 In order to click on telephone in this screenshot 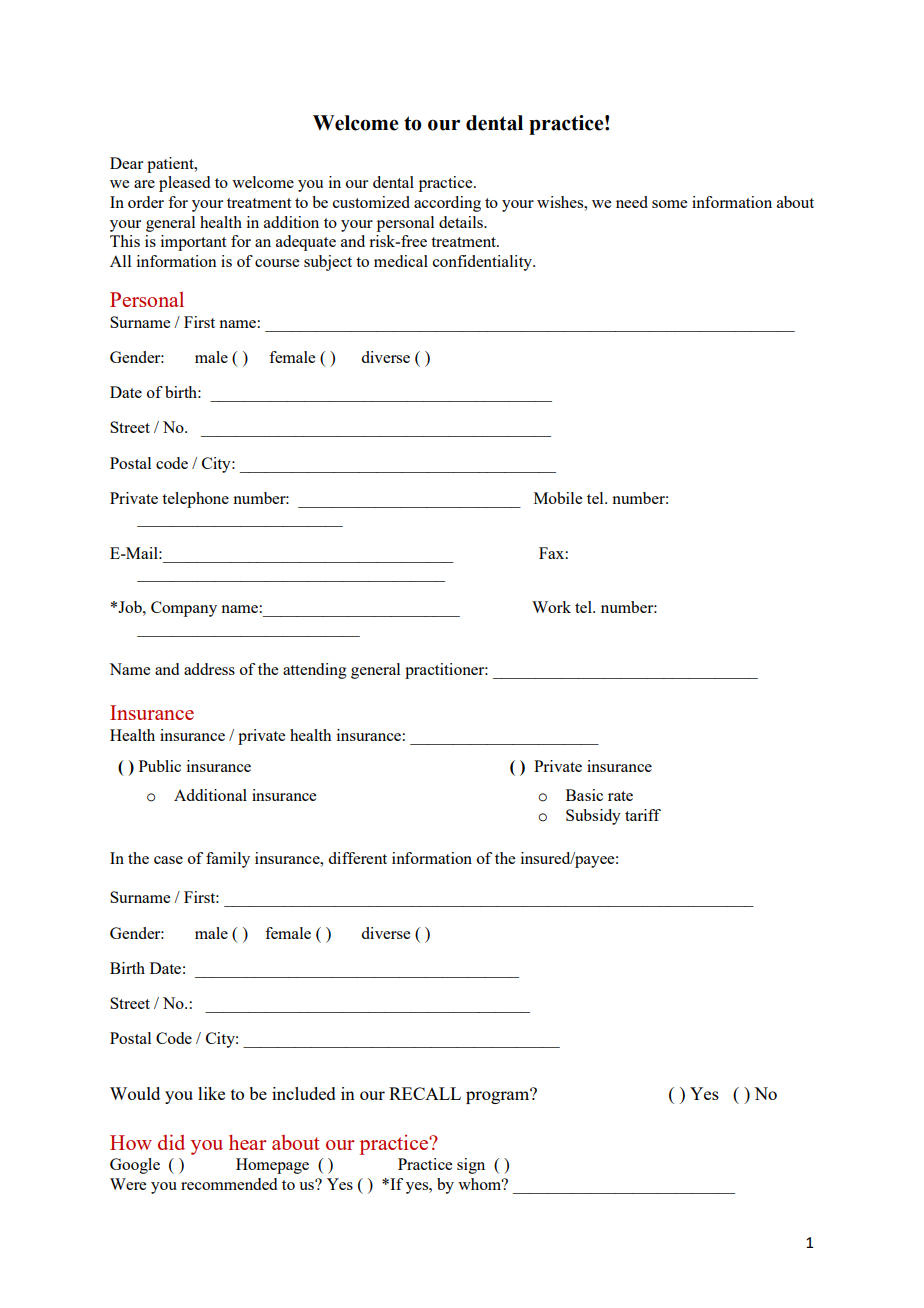, I will do `click(195, 500)`.
